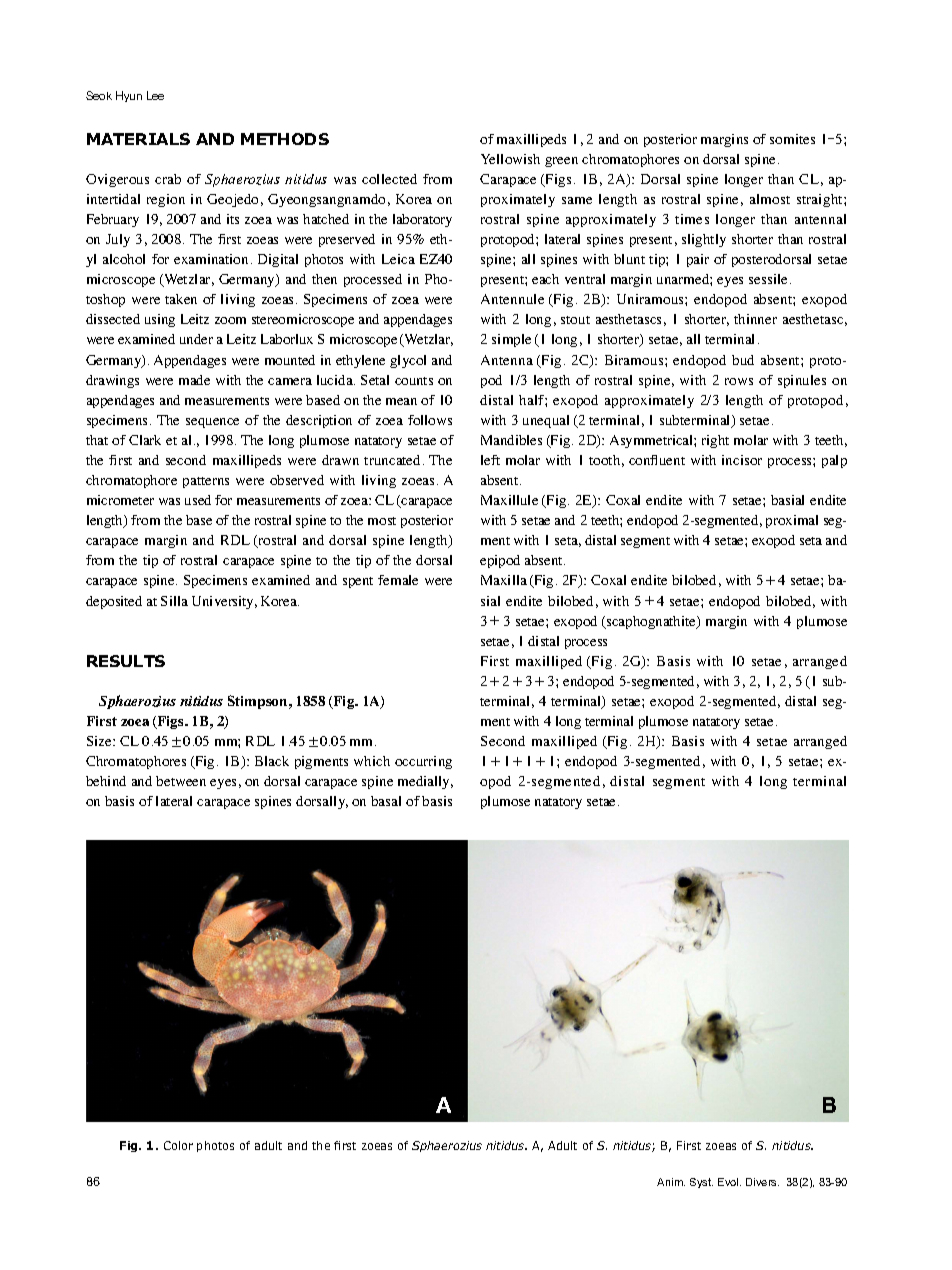 This document has width=952, height=1270. I want to click on Yellowish, so click(510, 159).
